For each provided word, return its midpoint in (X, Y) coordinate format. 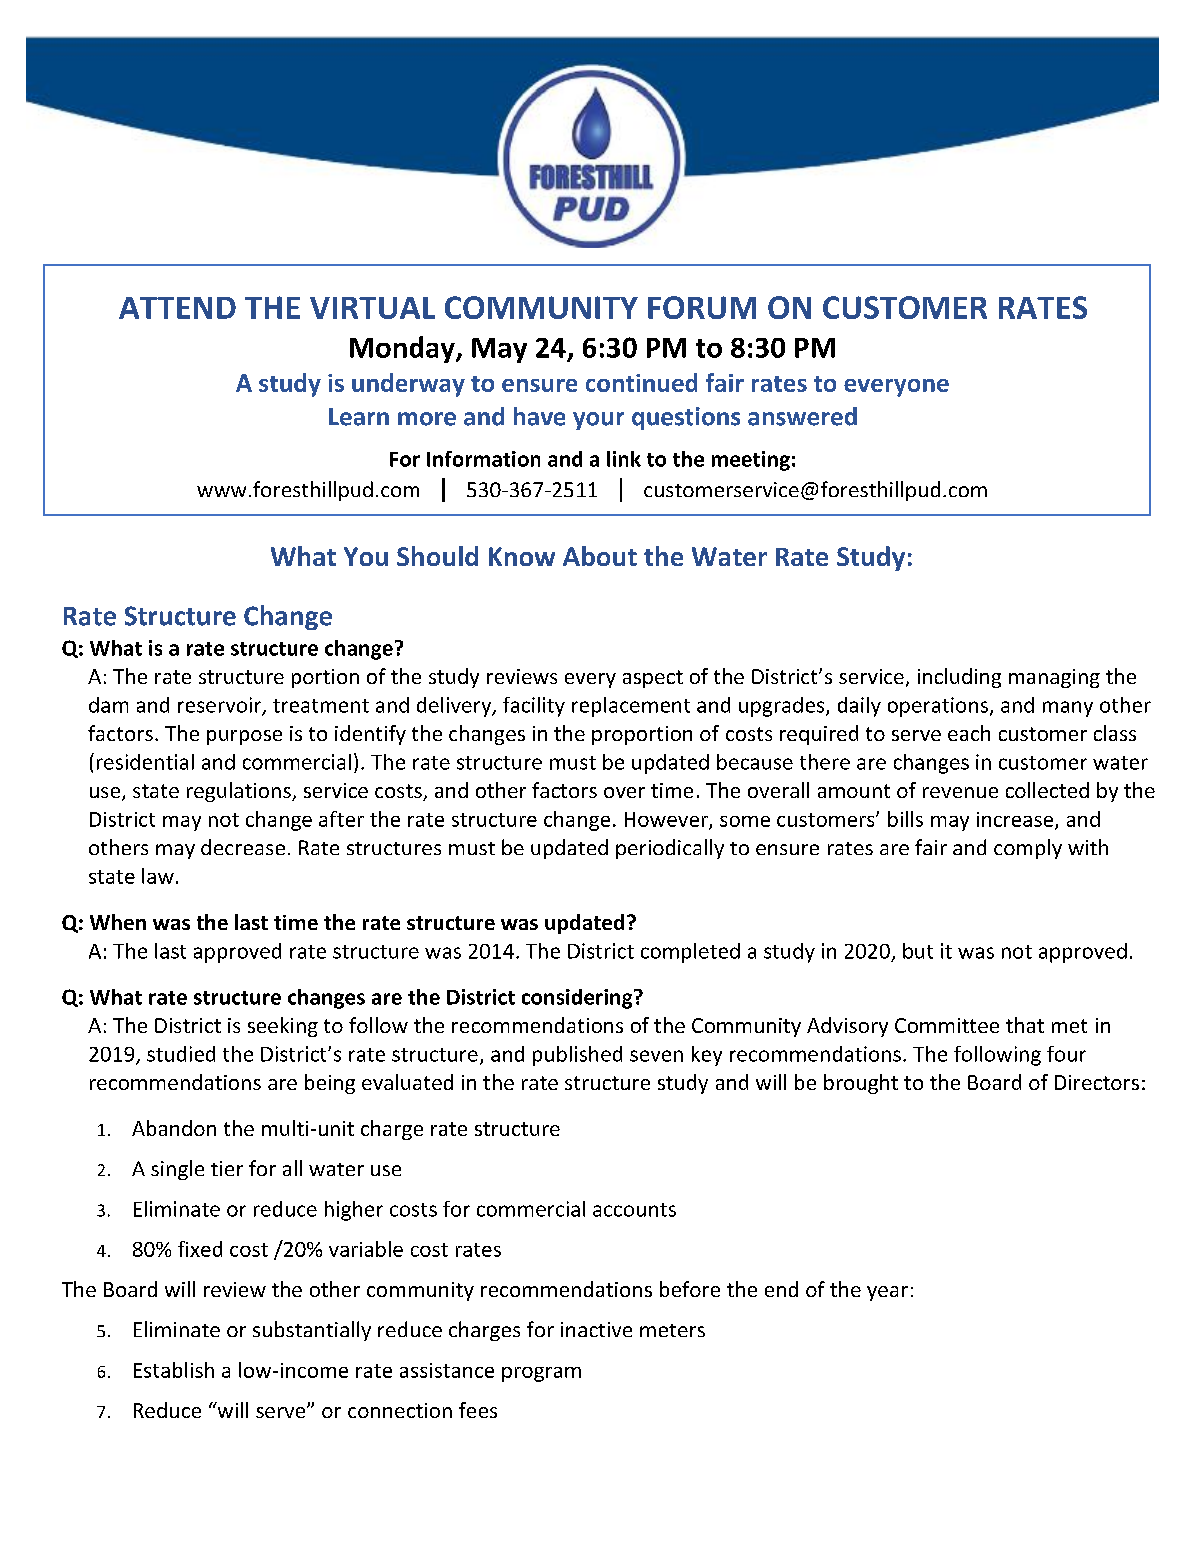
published (577, 1056)
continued (641, 382)
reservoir (221, 706)
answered (802, 416)
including (959, 678)
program (541, 1374)
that (1025, 1025)
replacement (631, 707)
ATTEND (177, 308)
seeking (283, 1027)
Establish (174, 1370)
